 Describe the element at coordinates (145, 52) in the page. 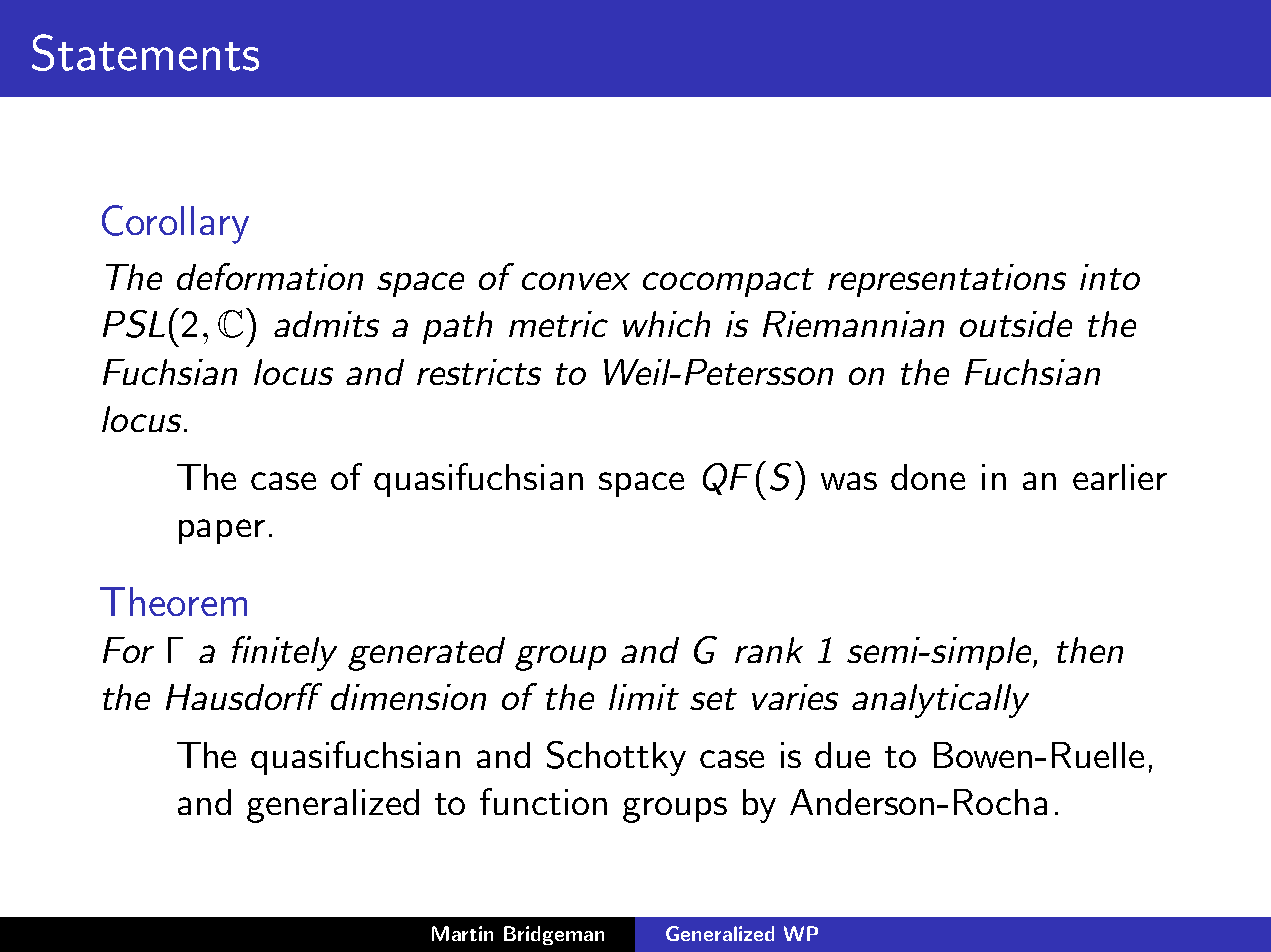

I see `Statements` at that location.
